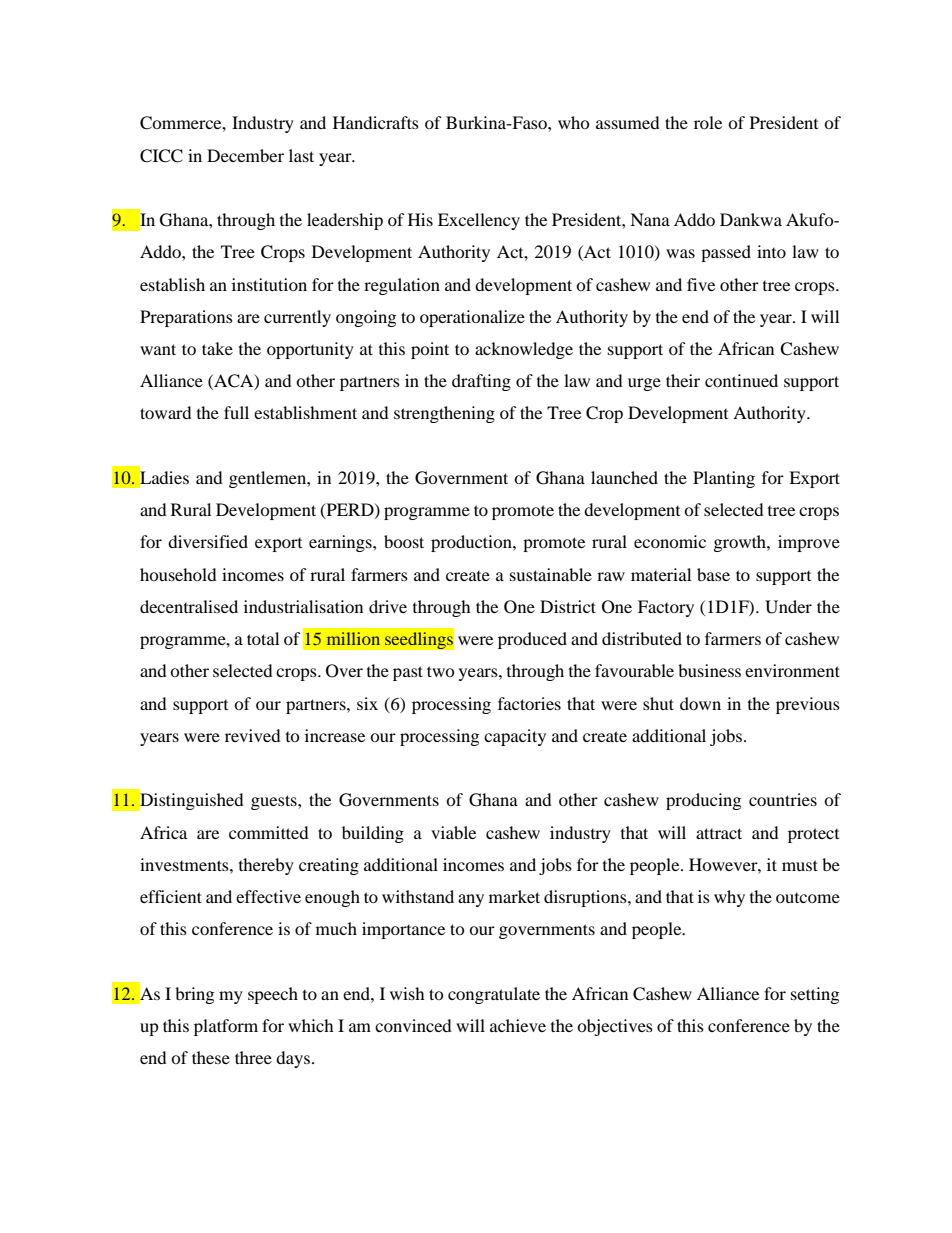 The height and width of the screenshot is (1233, 952). I want to click on role, so click(708, 122).
